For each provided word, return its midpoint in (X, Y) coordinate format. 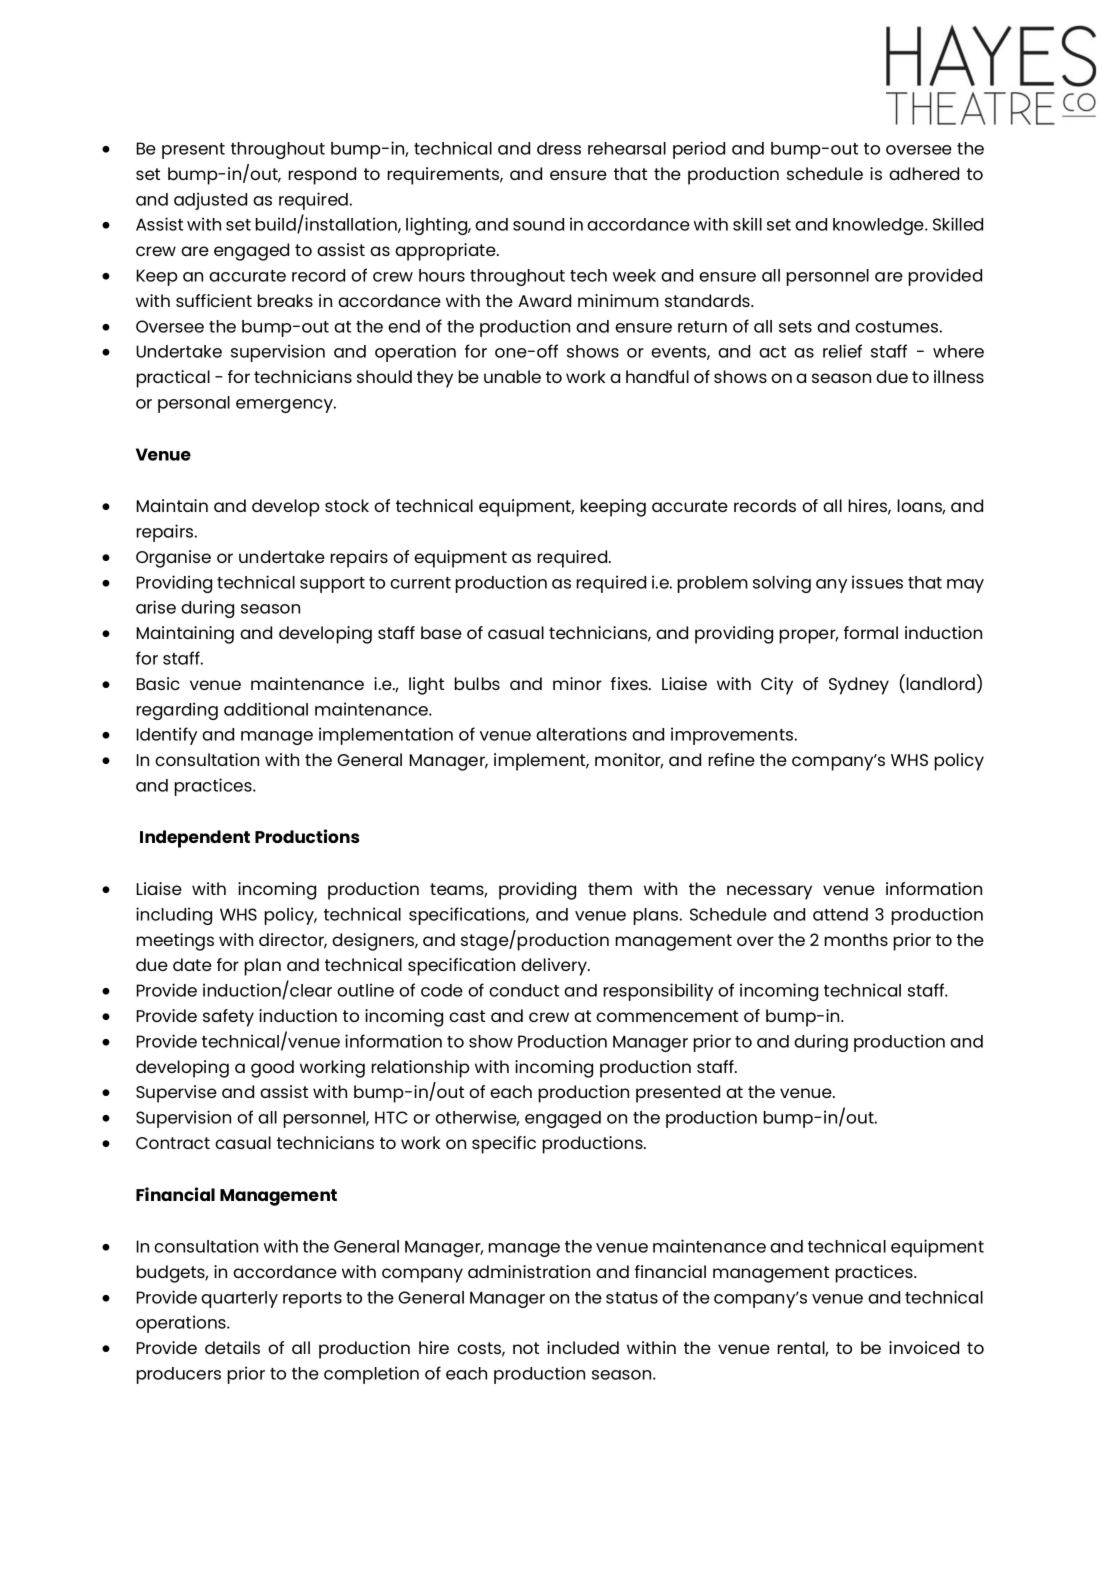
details (232, 1347)
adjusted (210, 201)
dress (559, 148)
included (583, 1347)
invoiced (924, 1347)
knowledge (879, 226)
